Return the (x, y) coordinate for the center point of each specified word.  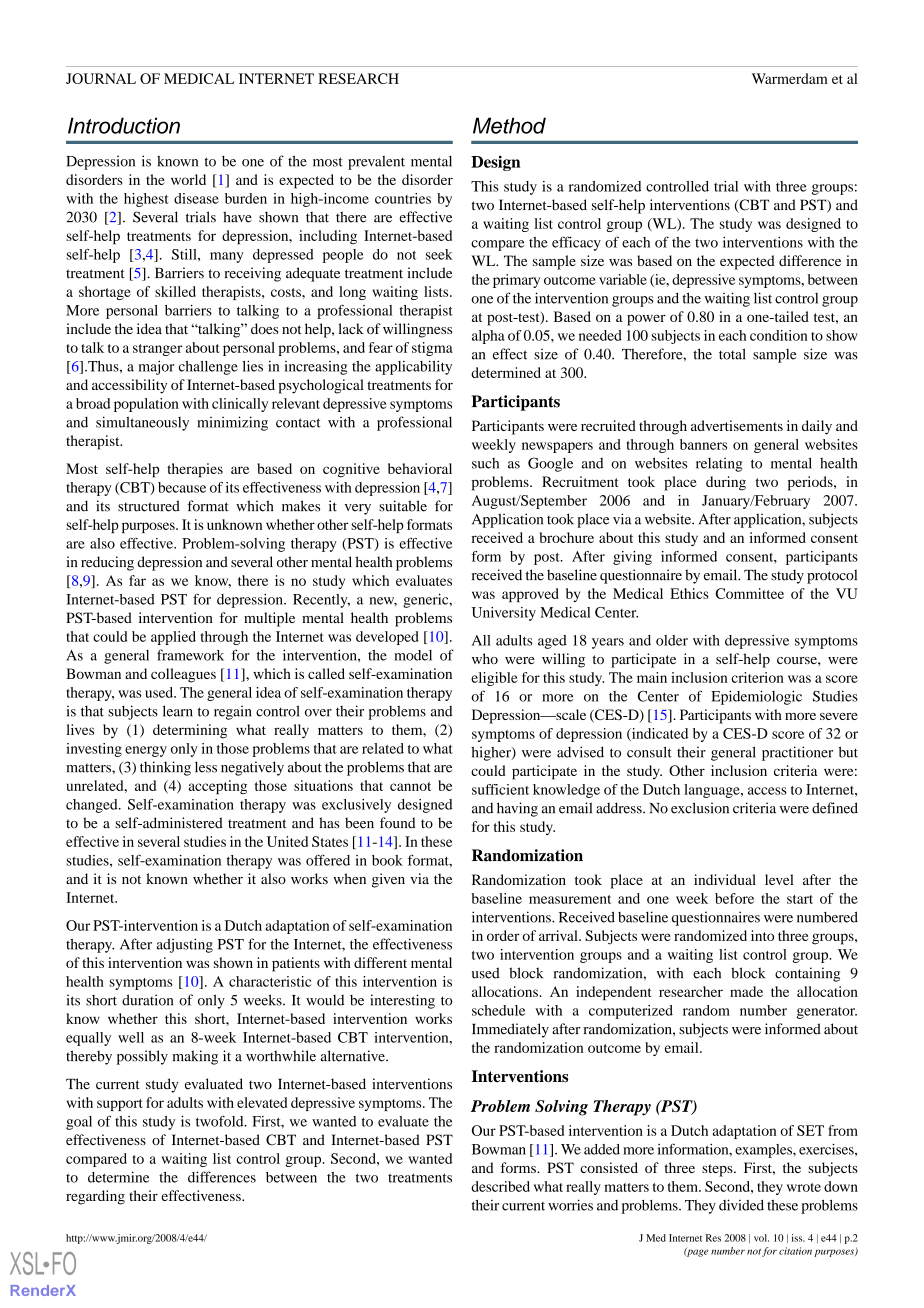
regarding (95, 1197)
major (156, 367)
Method (509, 125)
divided (741, 1205)
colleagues (183, 675)
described (500, 1186)
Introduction (124, 125)
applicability (413, 367)
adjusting (185, 945)
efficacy (576, 243)
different (380, 962)
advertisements (737, 425)
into (762, 935)
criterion (757, 677)
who (485, 658)
